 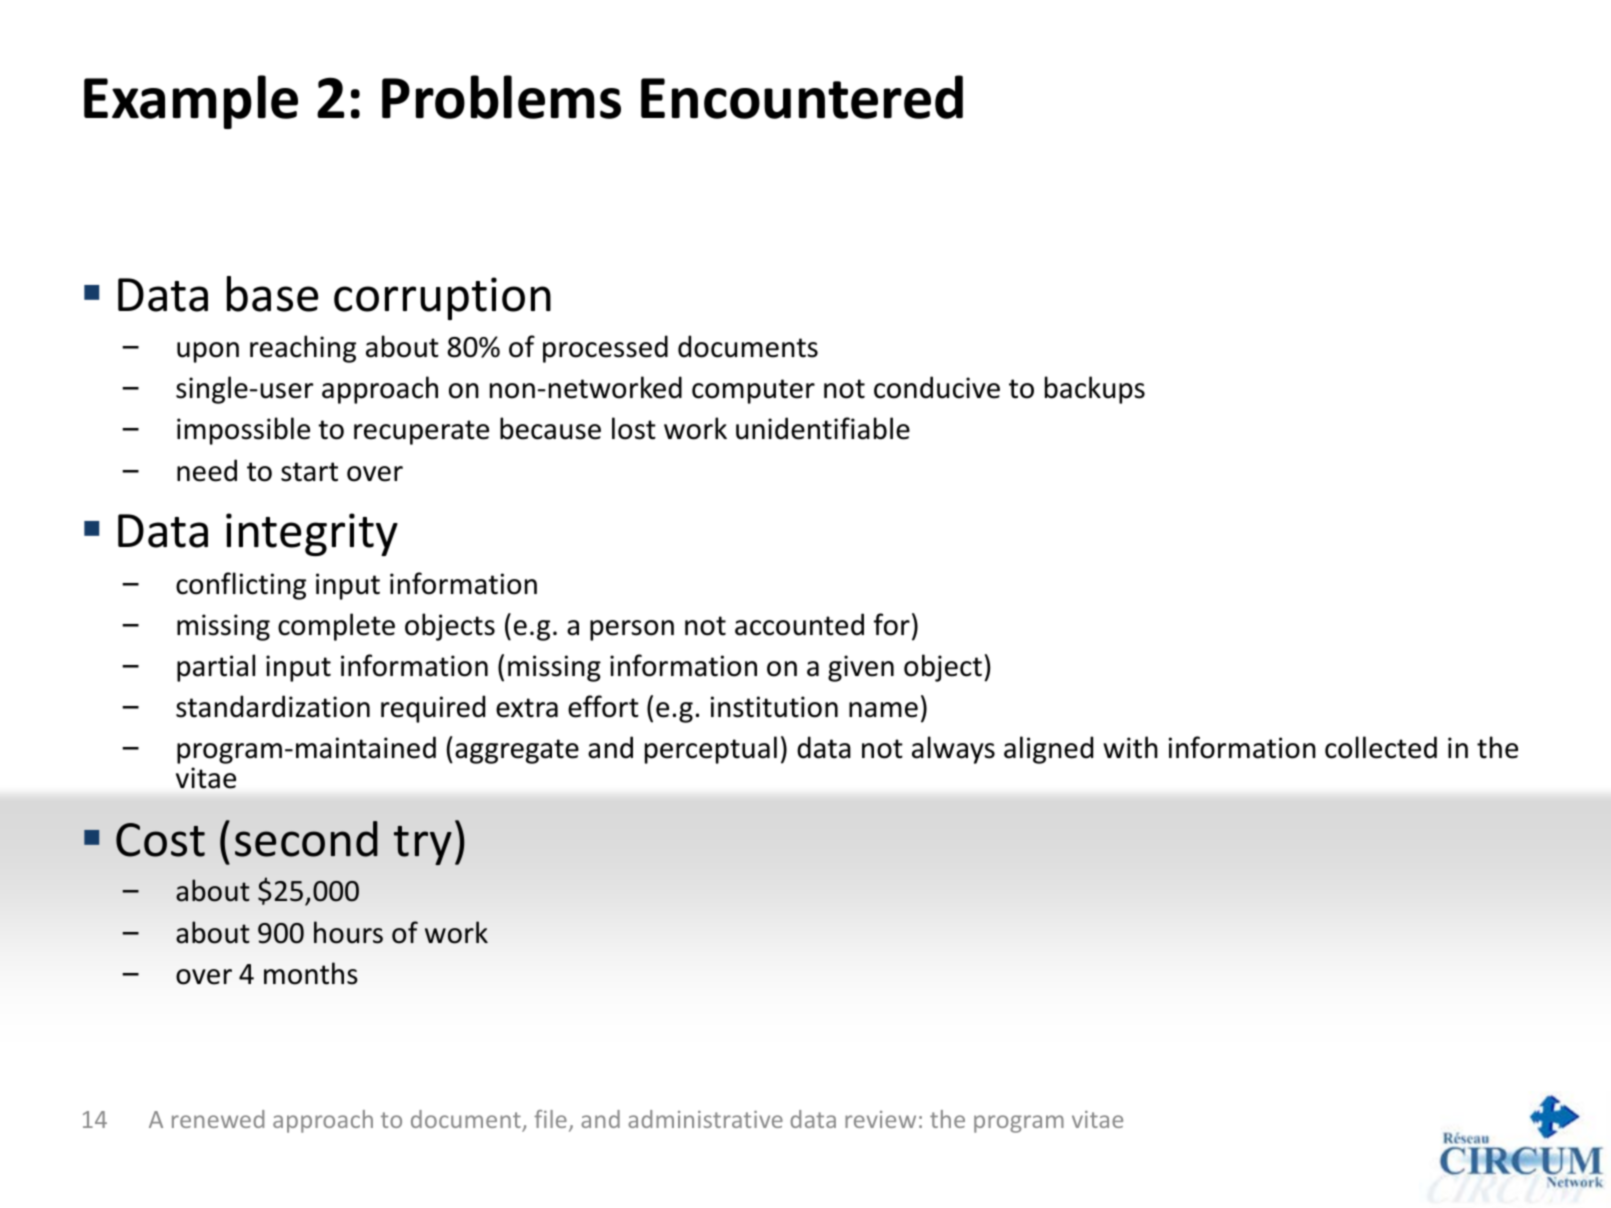 What do you see at coordinates (711, 750) in the document?
I see `perceptual` at bounding box center [711, 750].
